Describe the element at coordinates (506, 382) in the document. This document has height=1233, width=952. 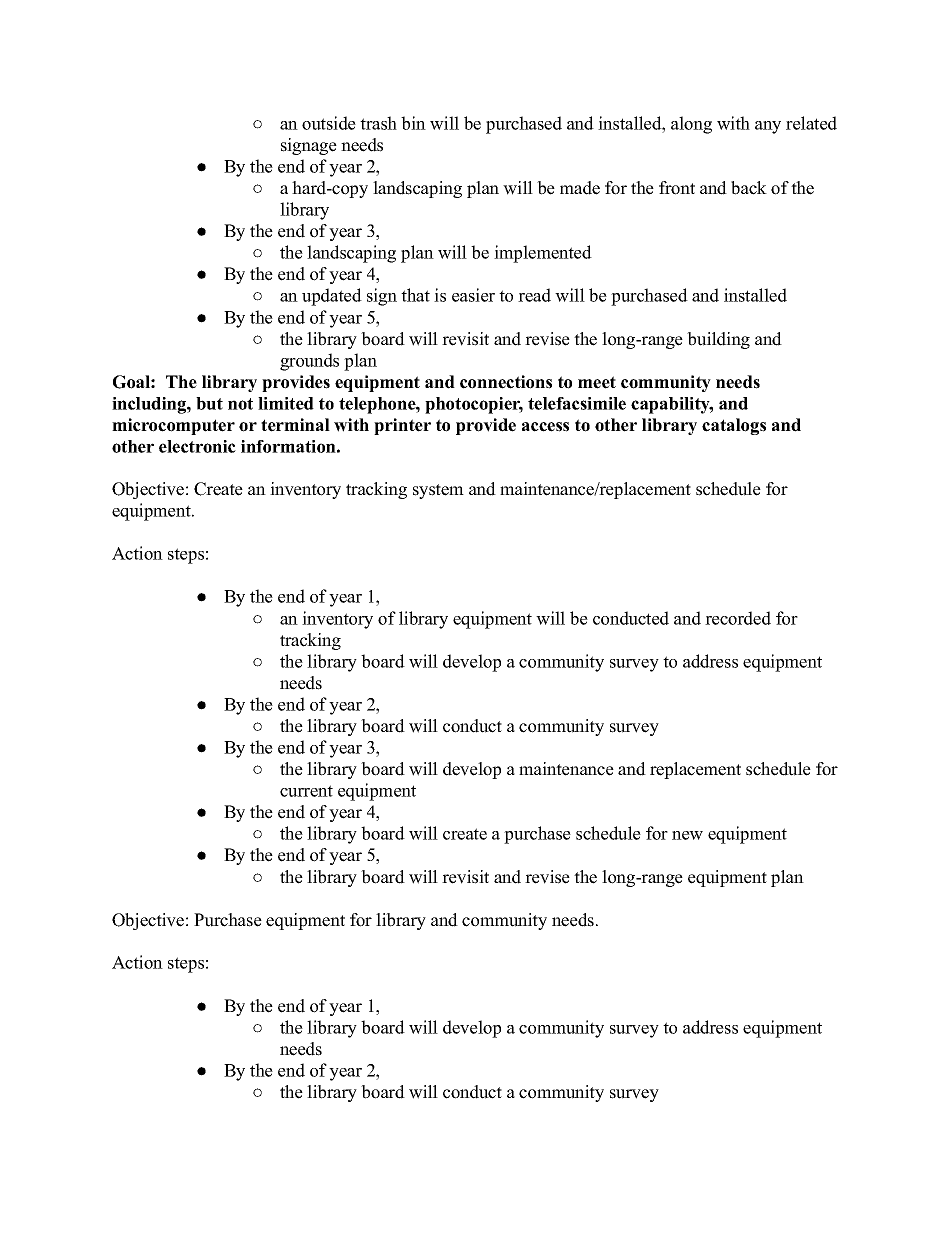
I see `connections` at that location.
